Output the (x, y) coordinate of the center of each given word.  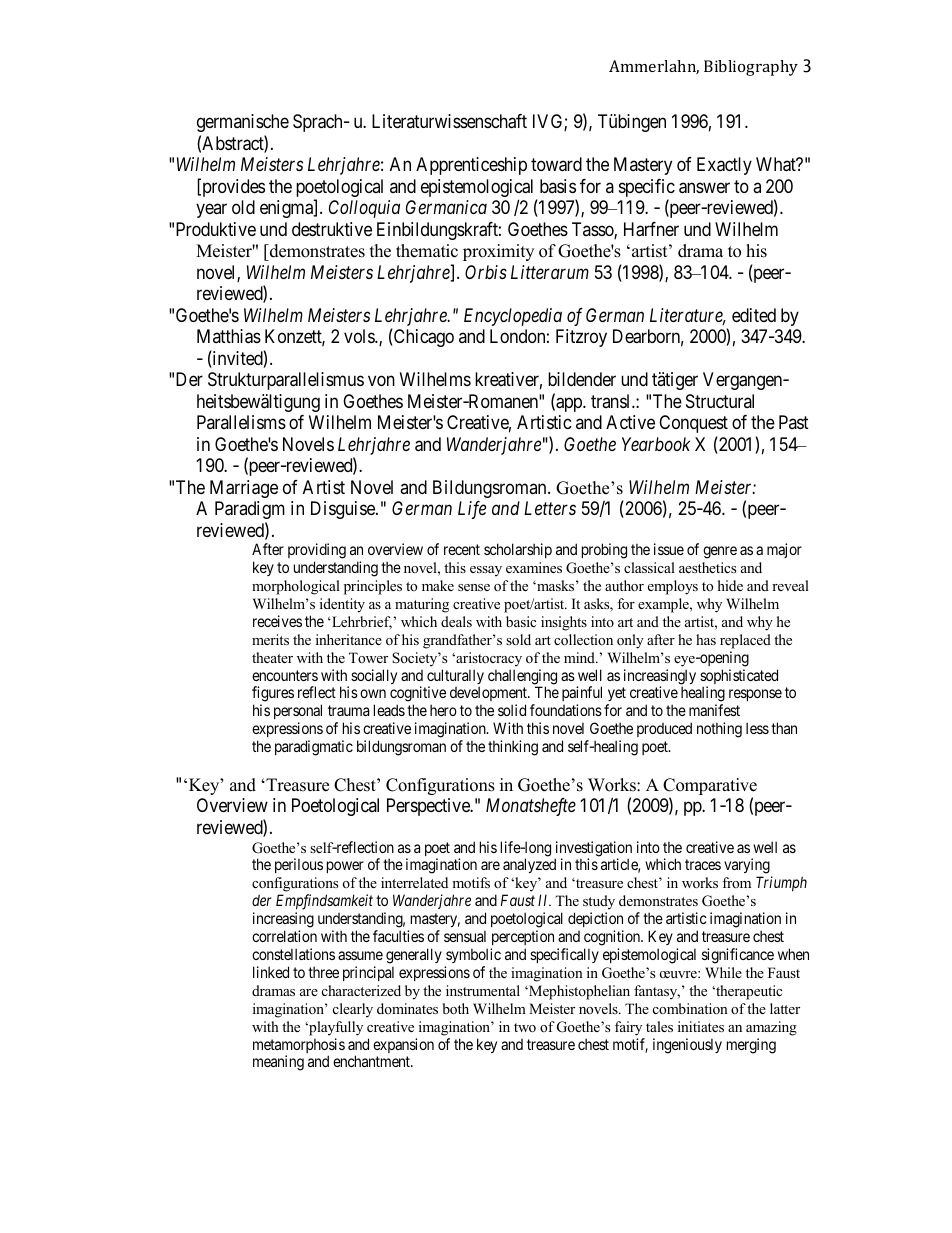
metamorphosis (299, 1047)
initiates (701, 1026)
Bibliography (751, 68)
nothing (719, 730)
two (525, 1027)
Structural (720, 401)
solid (512, 710)
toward (556, 164)
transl (612, 401)
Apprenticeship (471, 166)
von (381, 381)
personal (298, 713)
